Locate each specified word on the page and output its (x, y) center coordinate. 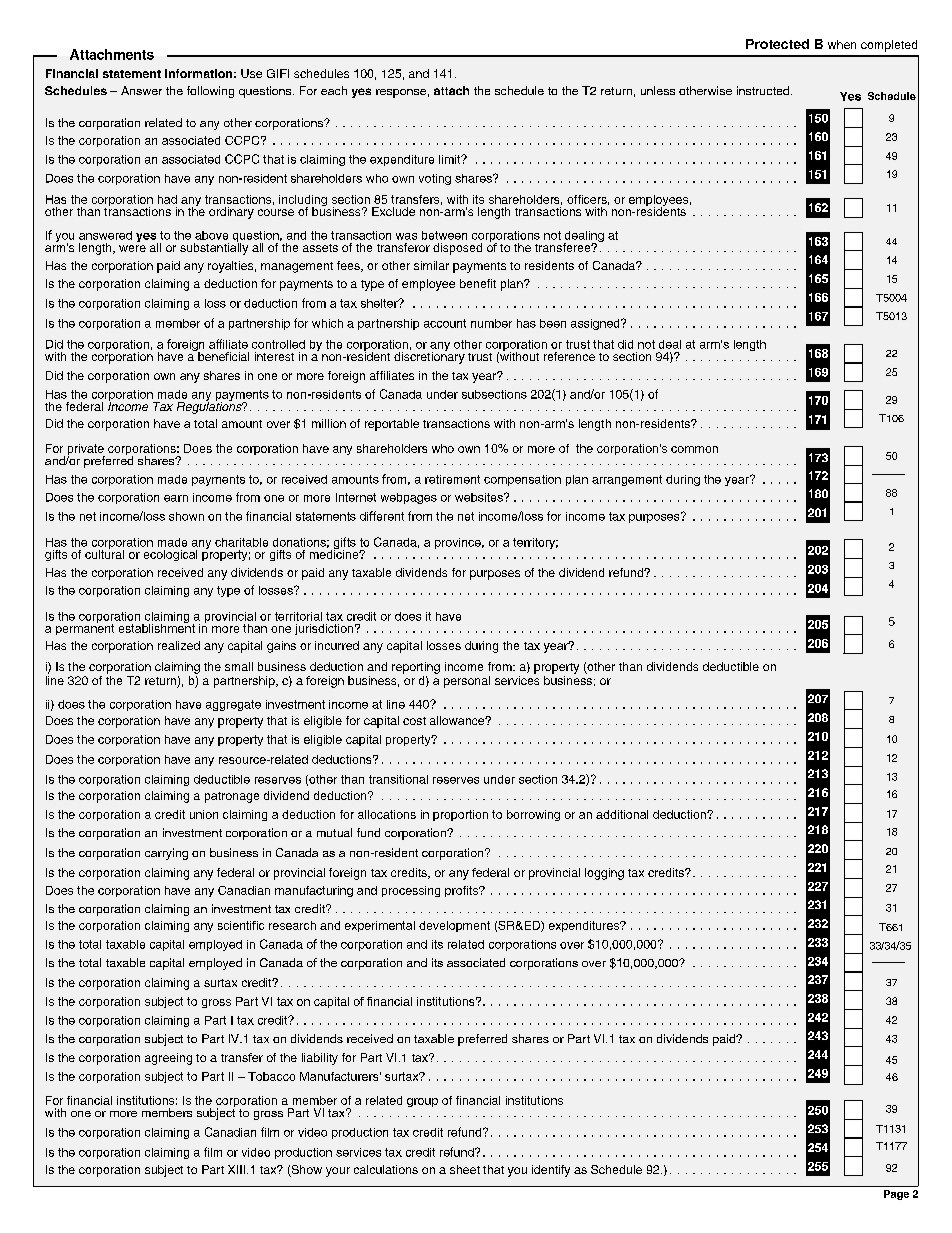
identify (551, 1171)
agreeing (168, 1059)
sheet (465, 1169)
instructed (763, 90)
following (210, 92)
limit (451, 159)
